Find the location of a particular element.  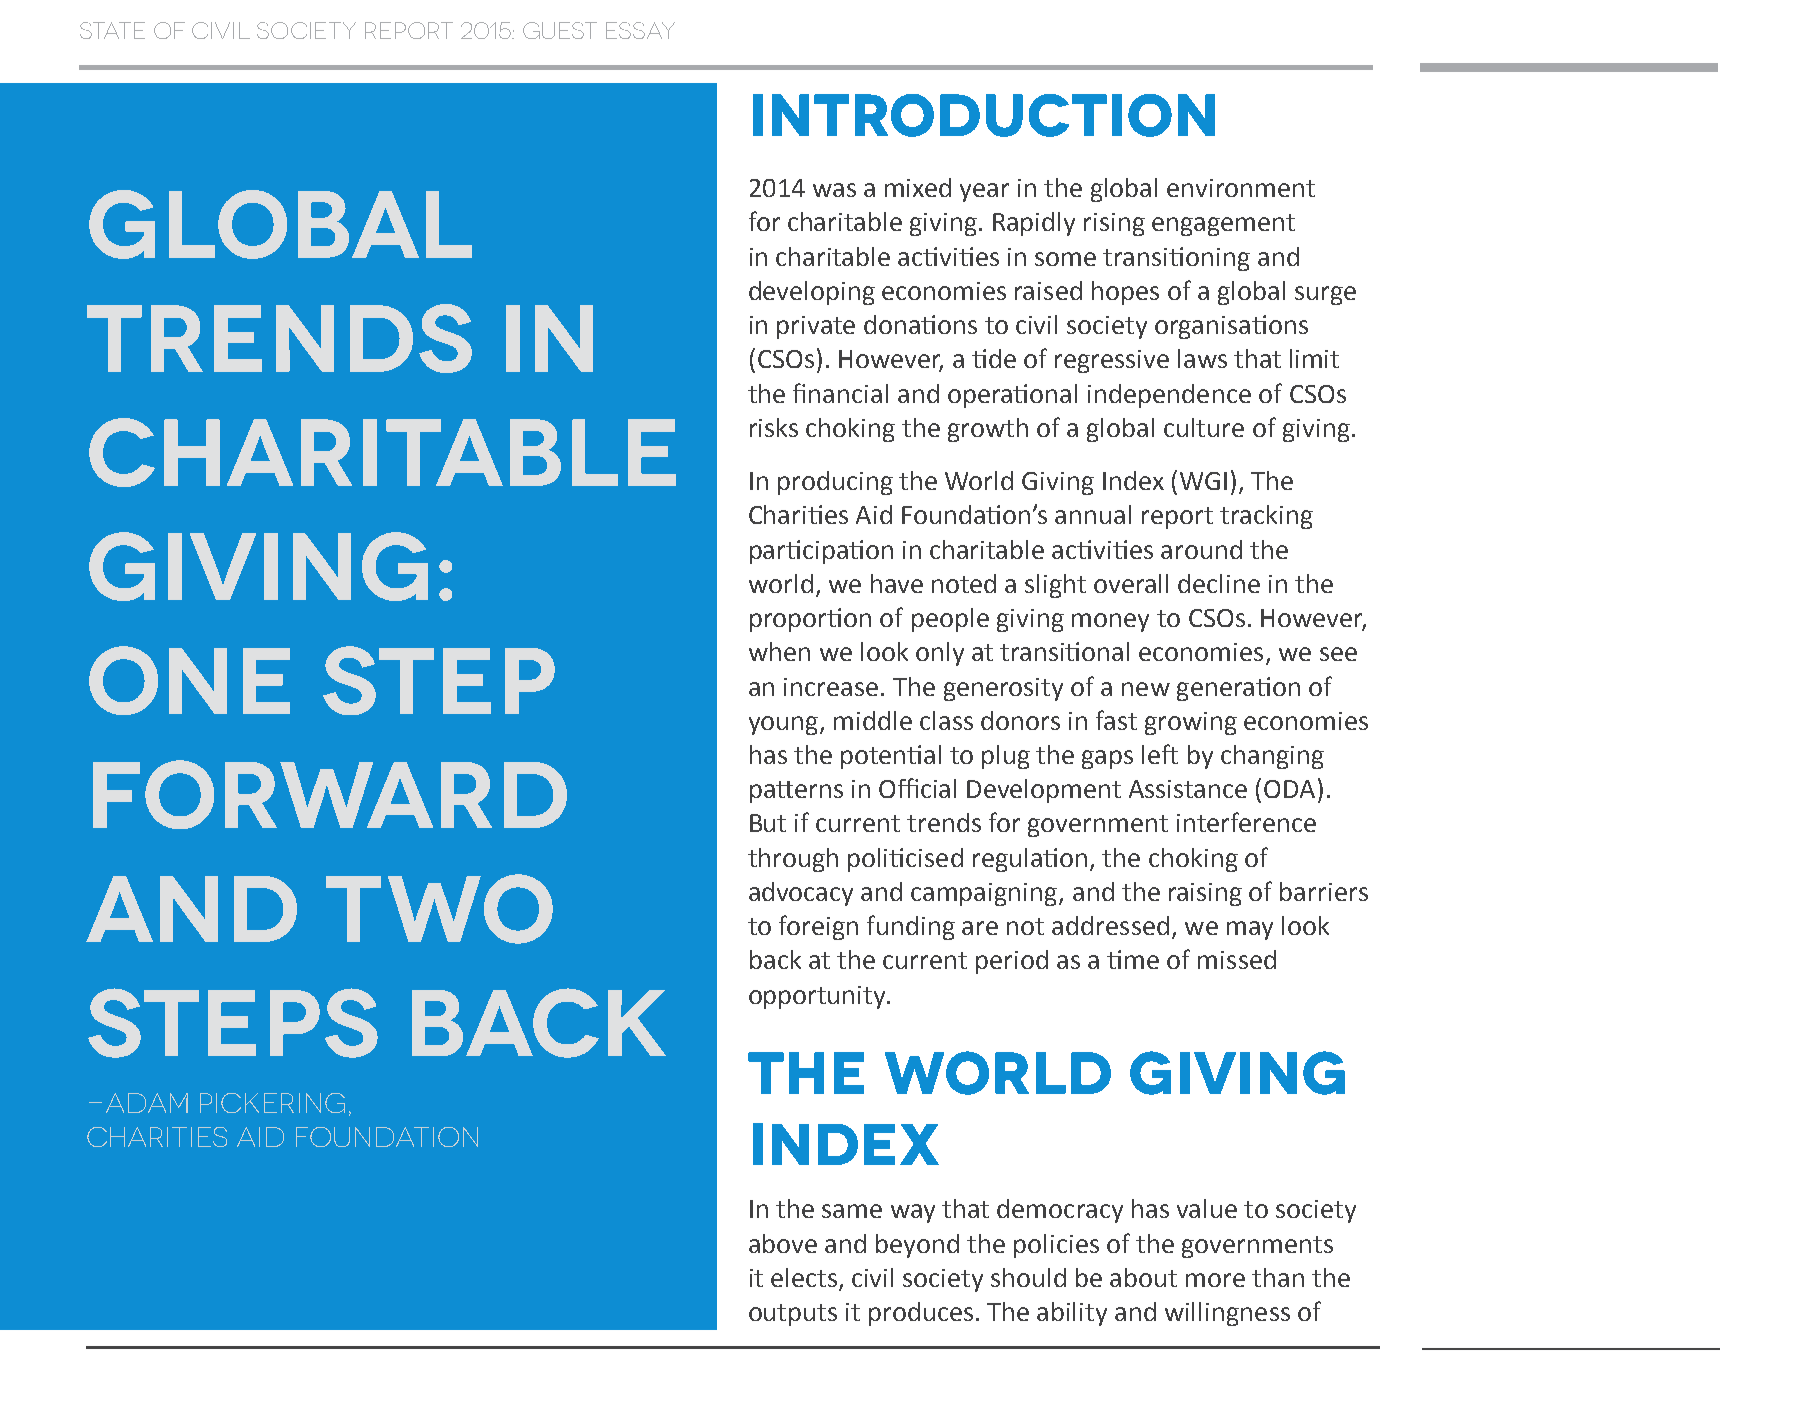

producing is located at coordinates (835, 483).
